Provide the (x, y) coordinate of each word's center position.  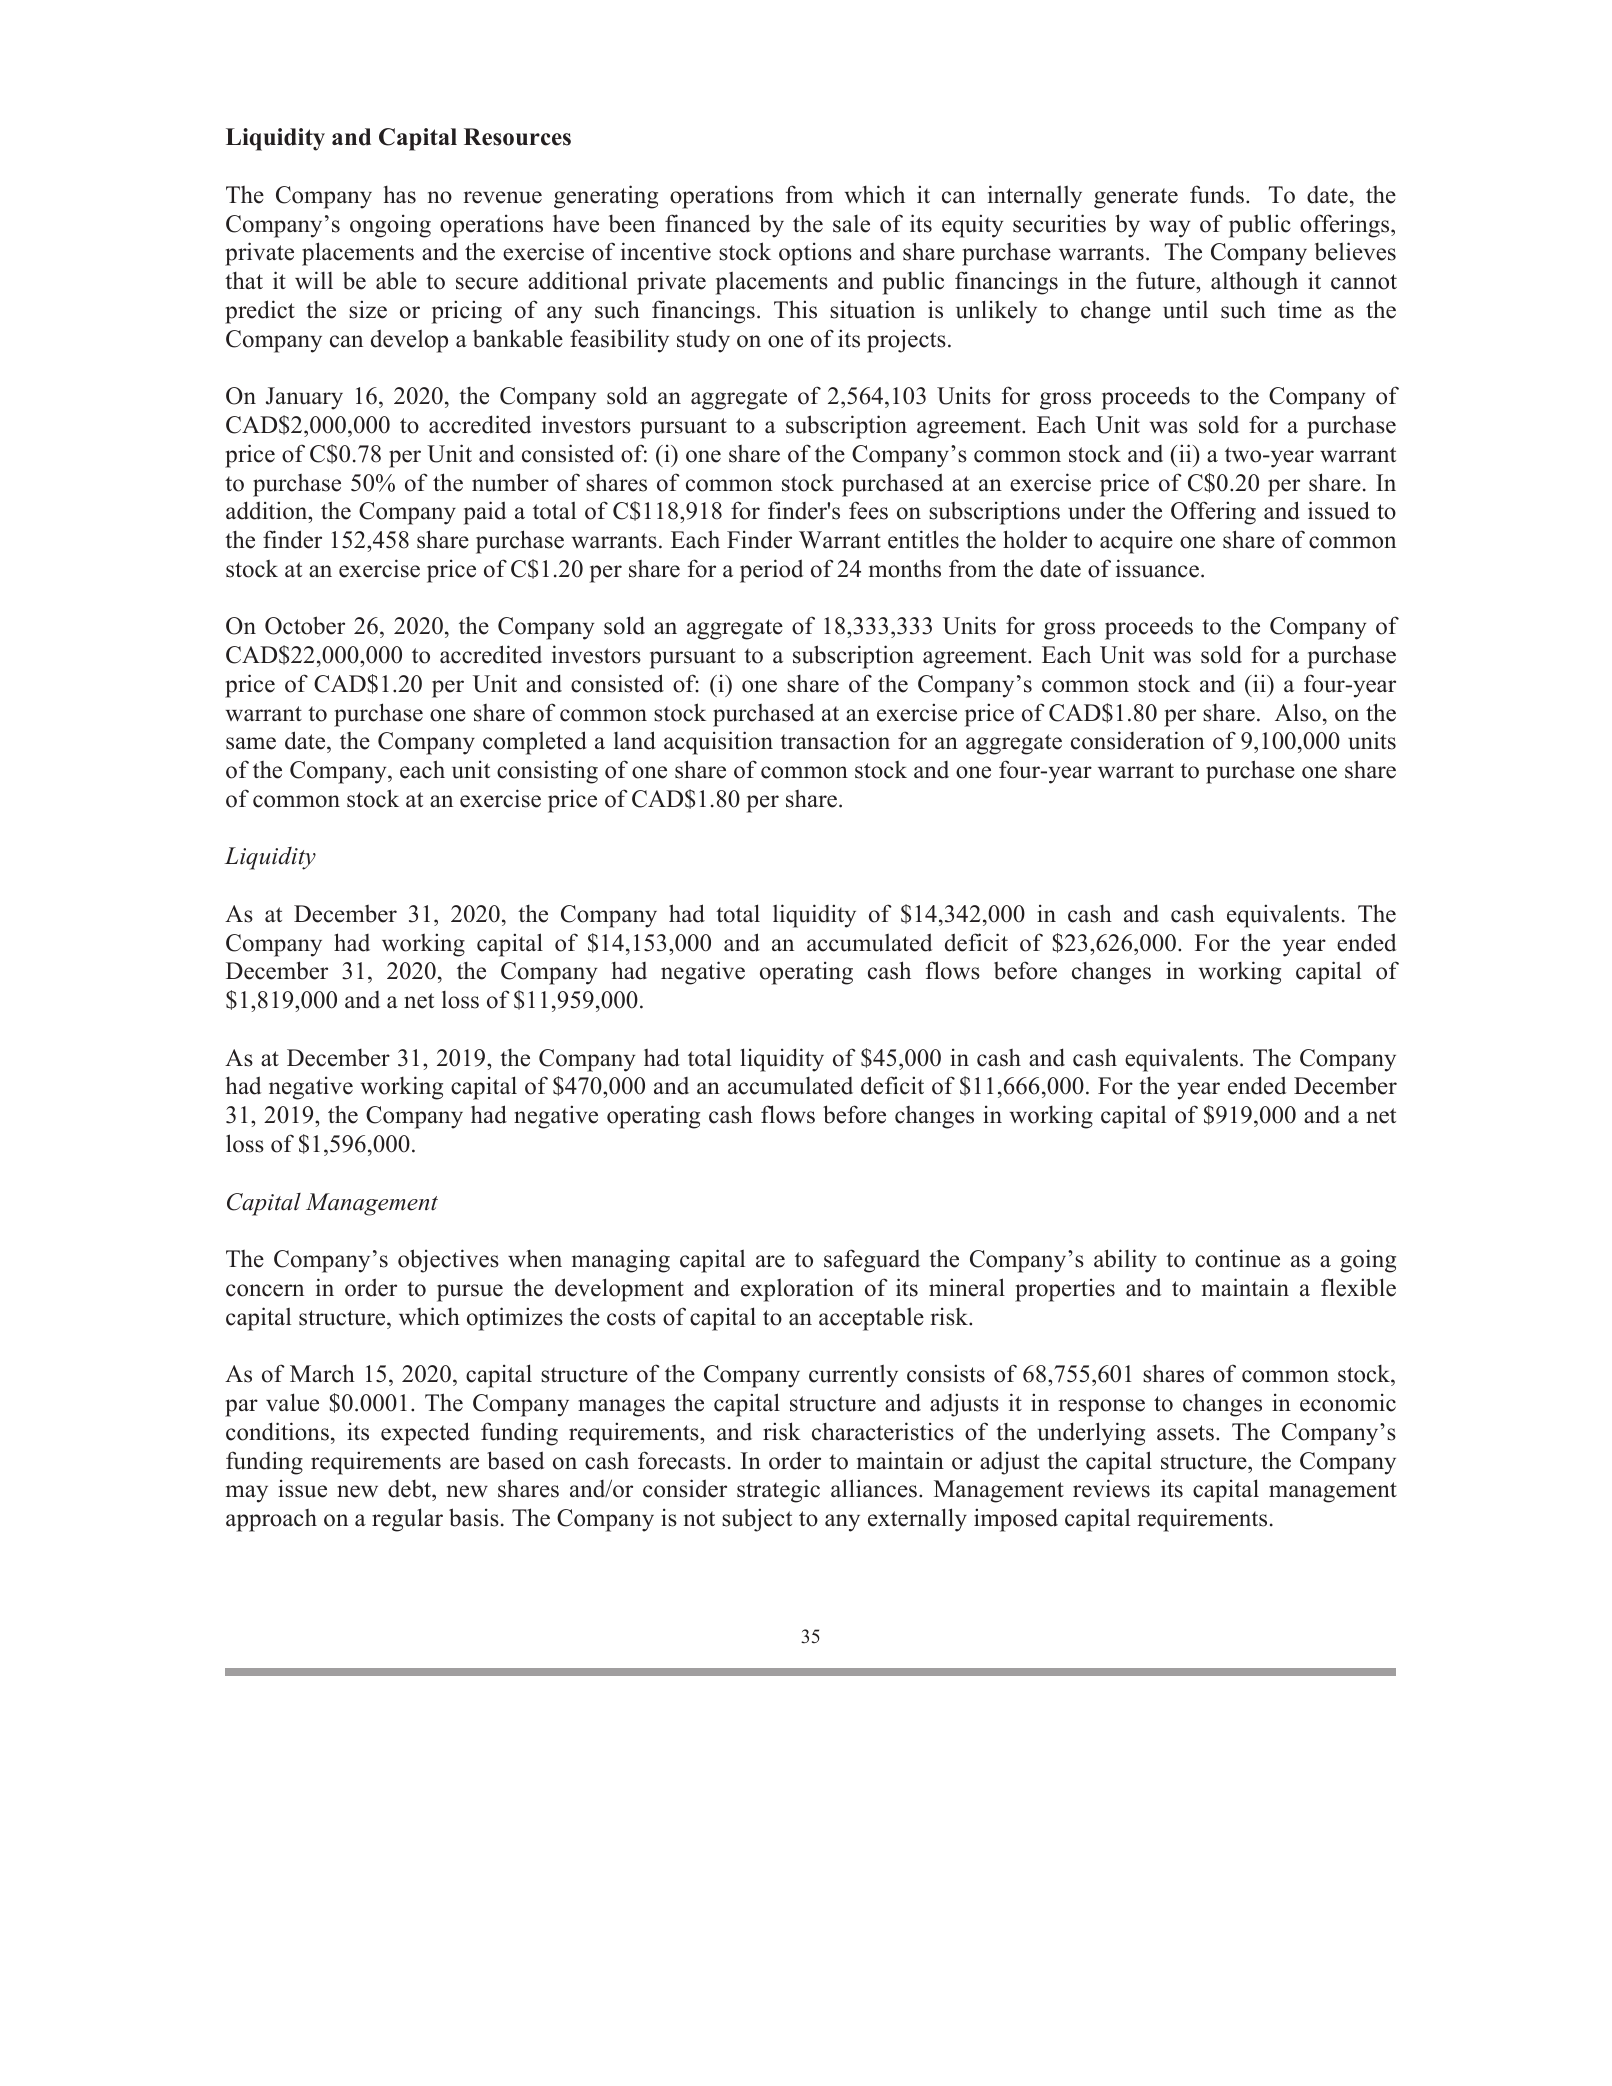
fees (868, 510)
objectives (448, 1261)
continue (1237, 1258)
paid (485, 513)
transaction (835, 740)
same (251, 743)
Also (1298, 712)
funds (1218, 194)
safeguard (872, 1261)
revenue (503, 197)
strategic (778, 1491)
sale (851, 224)
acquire (1136, 542)
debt (410, 1490)
